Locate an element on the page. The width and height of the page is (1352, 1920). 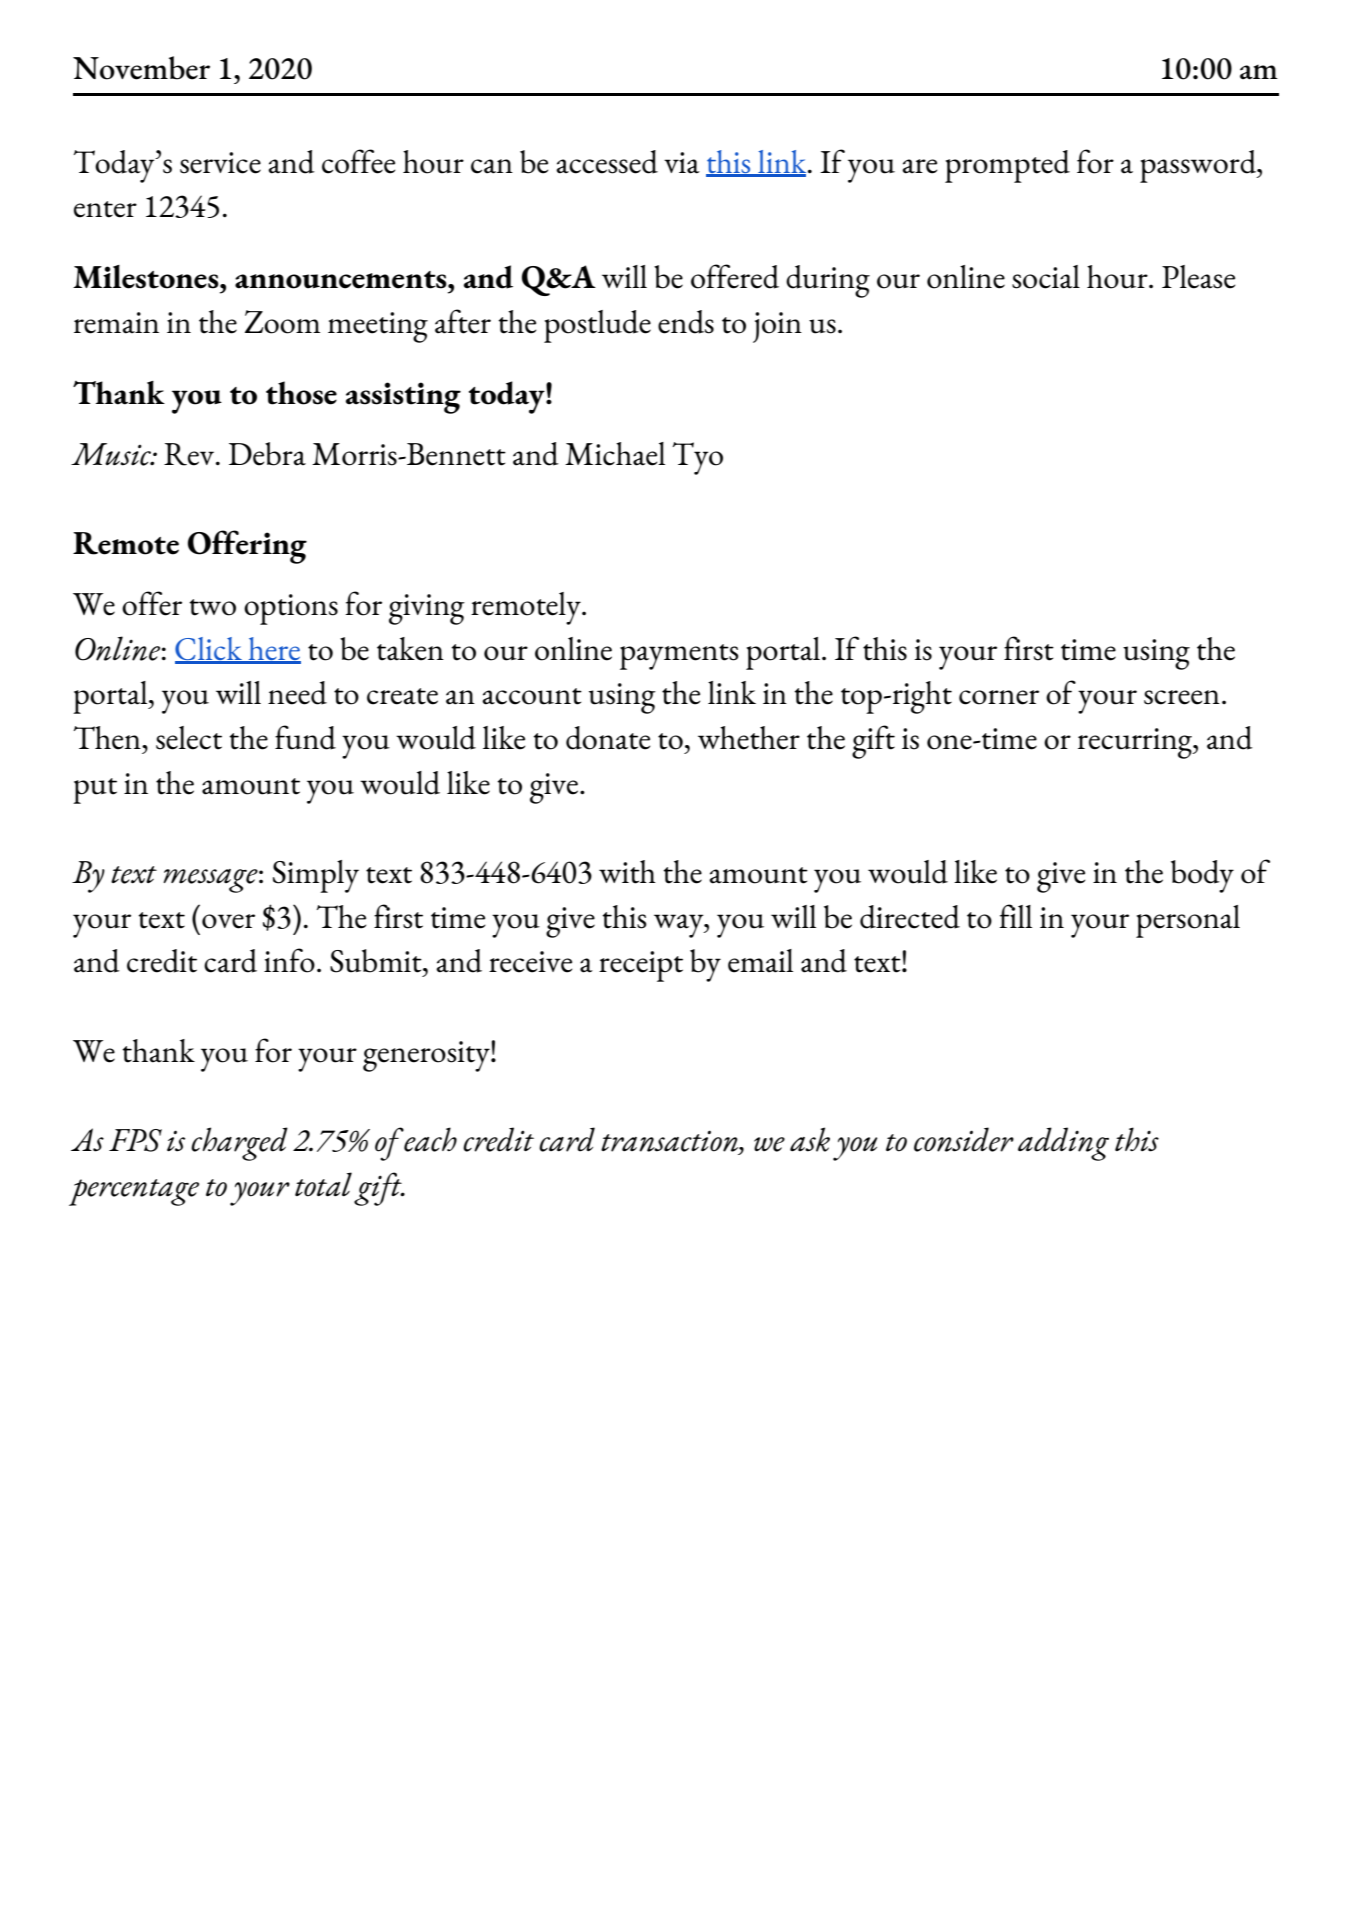
corner is located at coordinates (999, 697).
